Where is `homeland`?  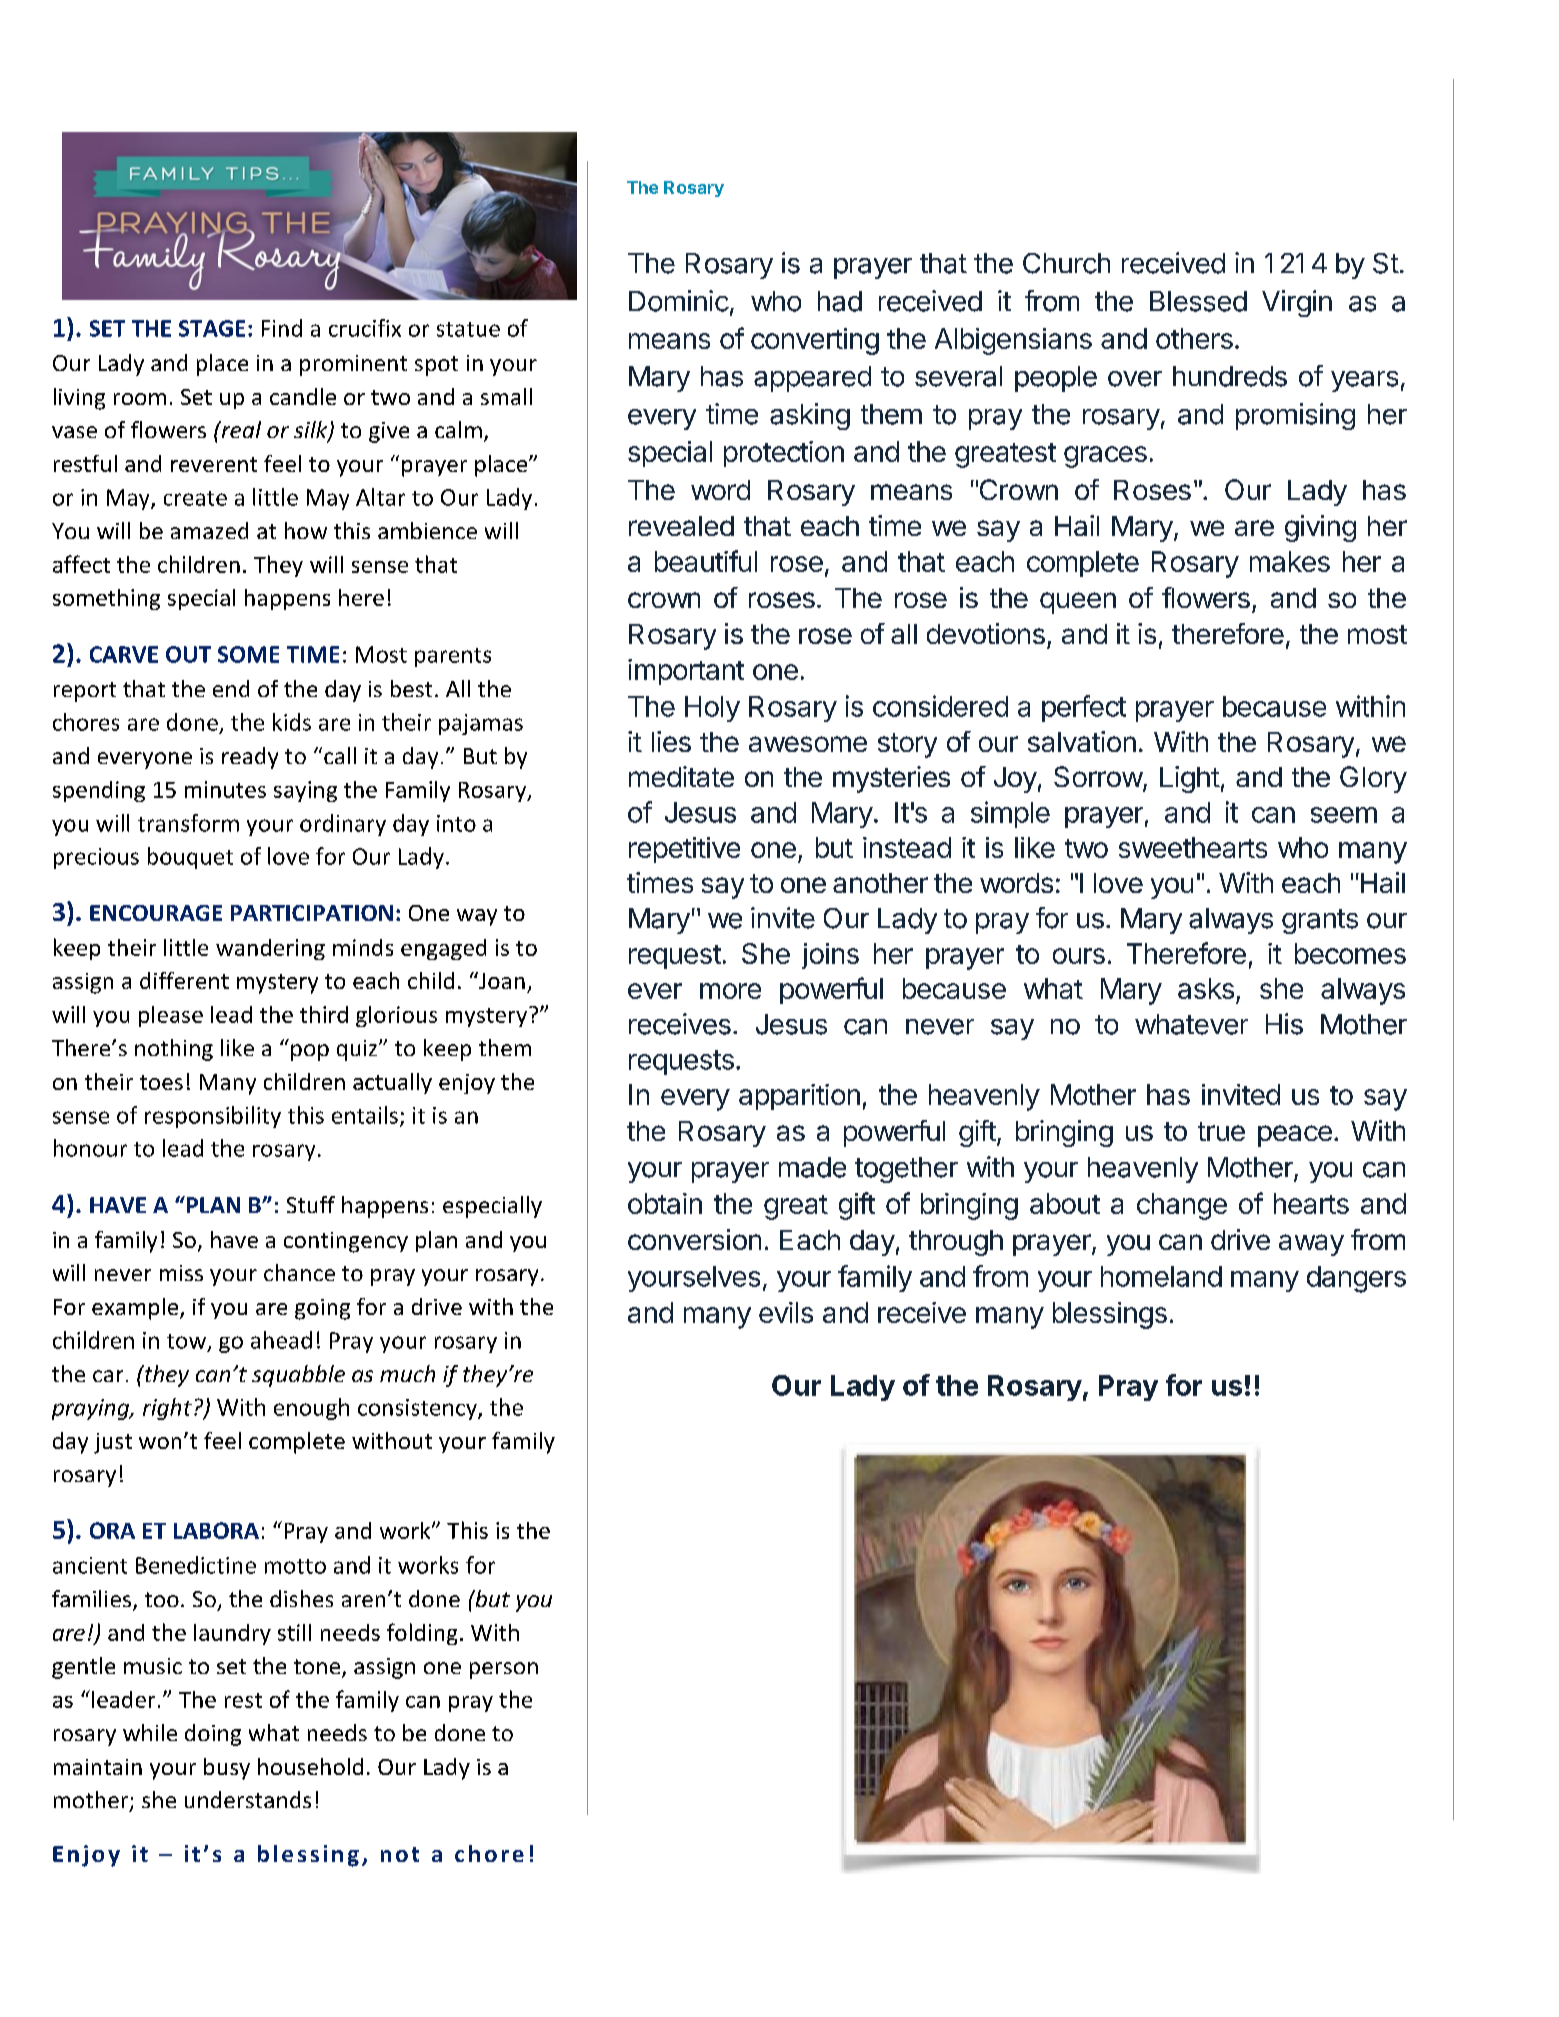
homeland is located at coordinates (1161, 1276).
